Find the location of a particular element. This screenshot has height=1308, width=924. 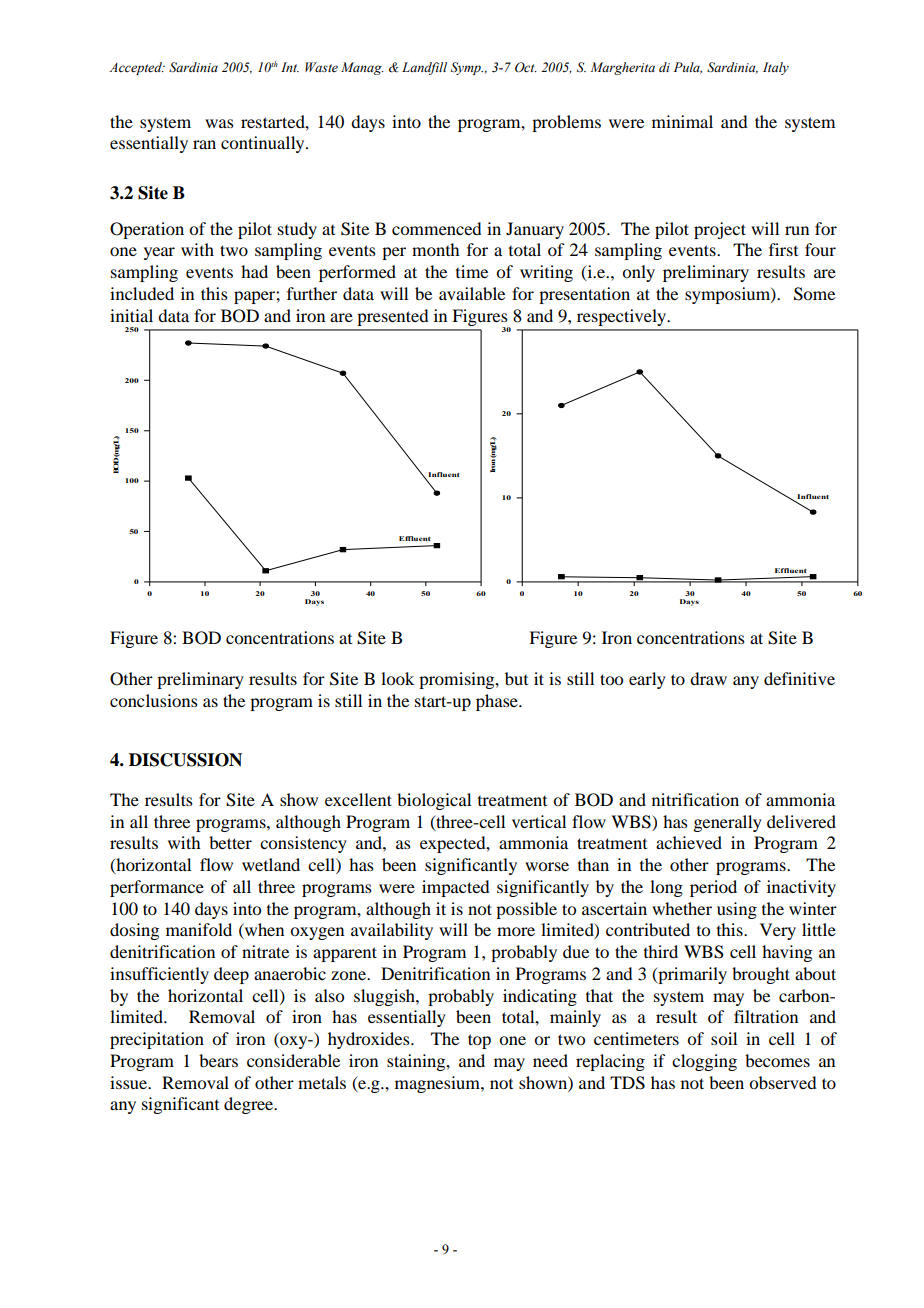

look is located at coordinates (397, 678).
